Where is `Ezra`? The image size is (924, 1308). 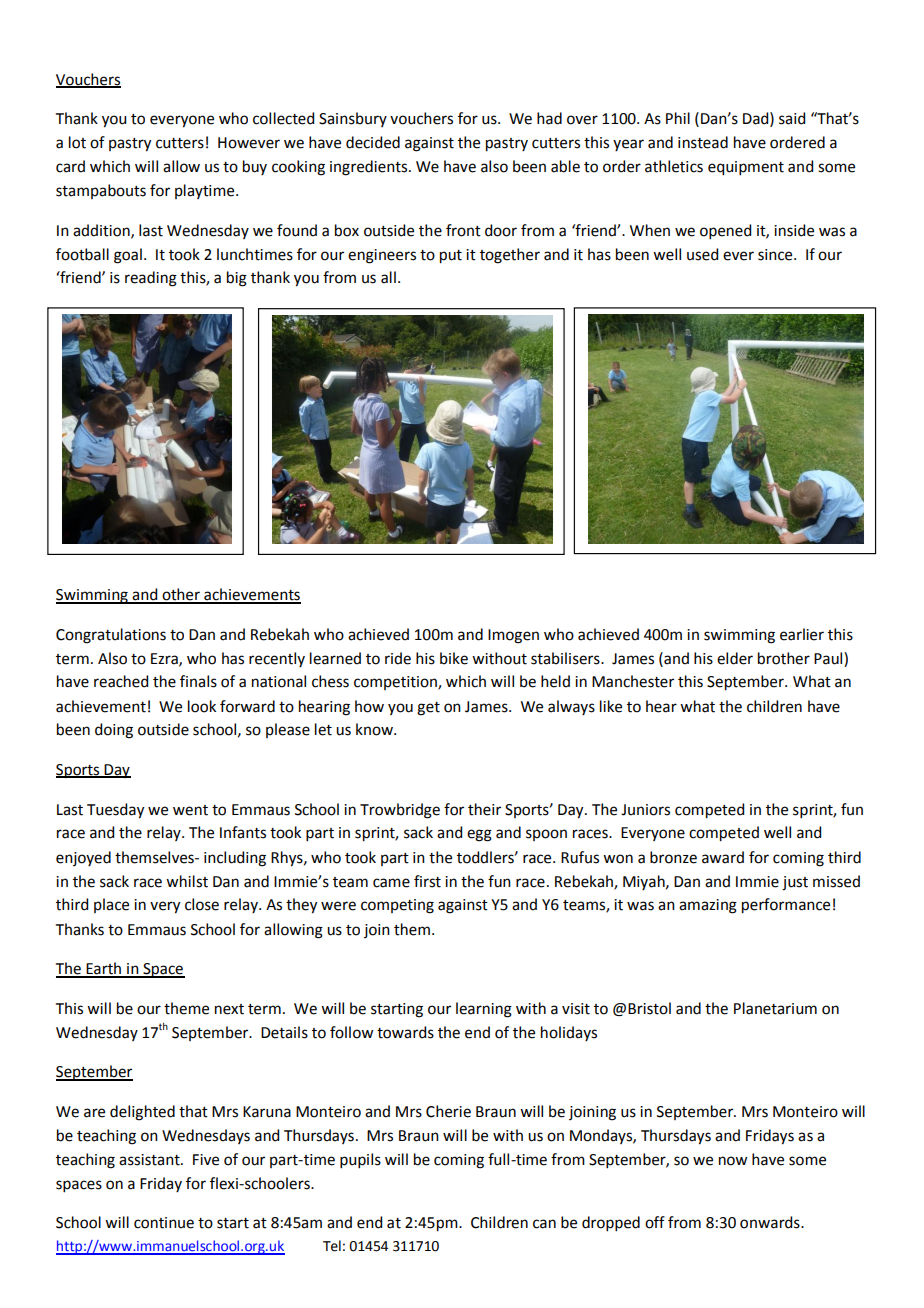 Ezra is located at coordinates (165, 659).
